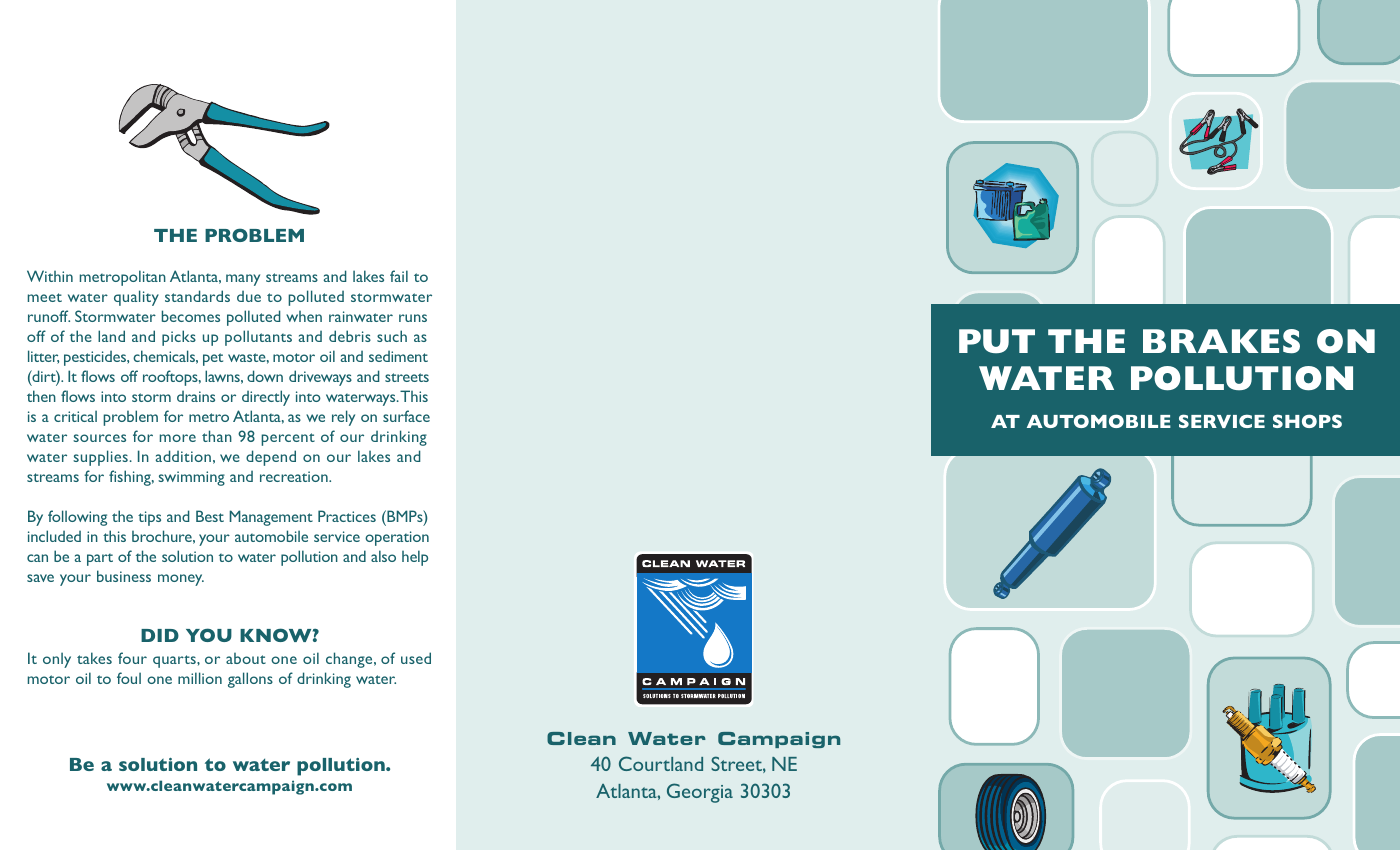  Describe the element at coordinates (1221, 341) in the screenshot. I see `BRAKES` at that location.
